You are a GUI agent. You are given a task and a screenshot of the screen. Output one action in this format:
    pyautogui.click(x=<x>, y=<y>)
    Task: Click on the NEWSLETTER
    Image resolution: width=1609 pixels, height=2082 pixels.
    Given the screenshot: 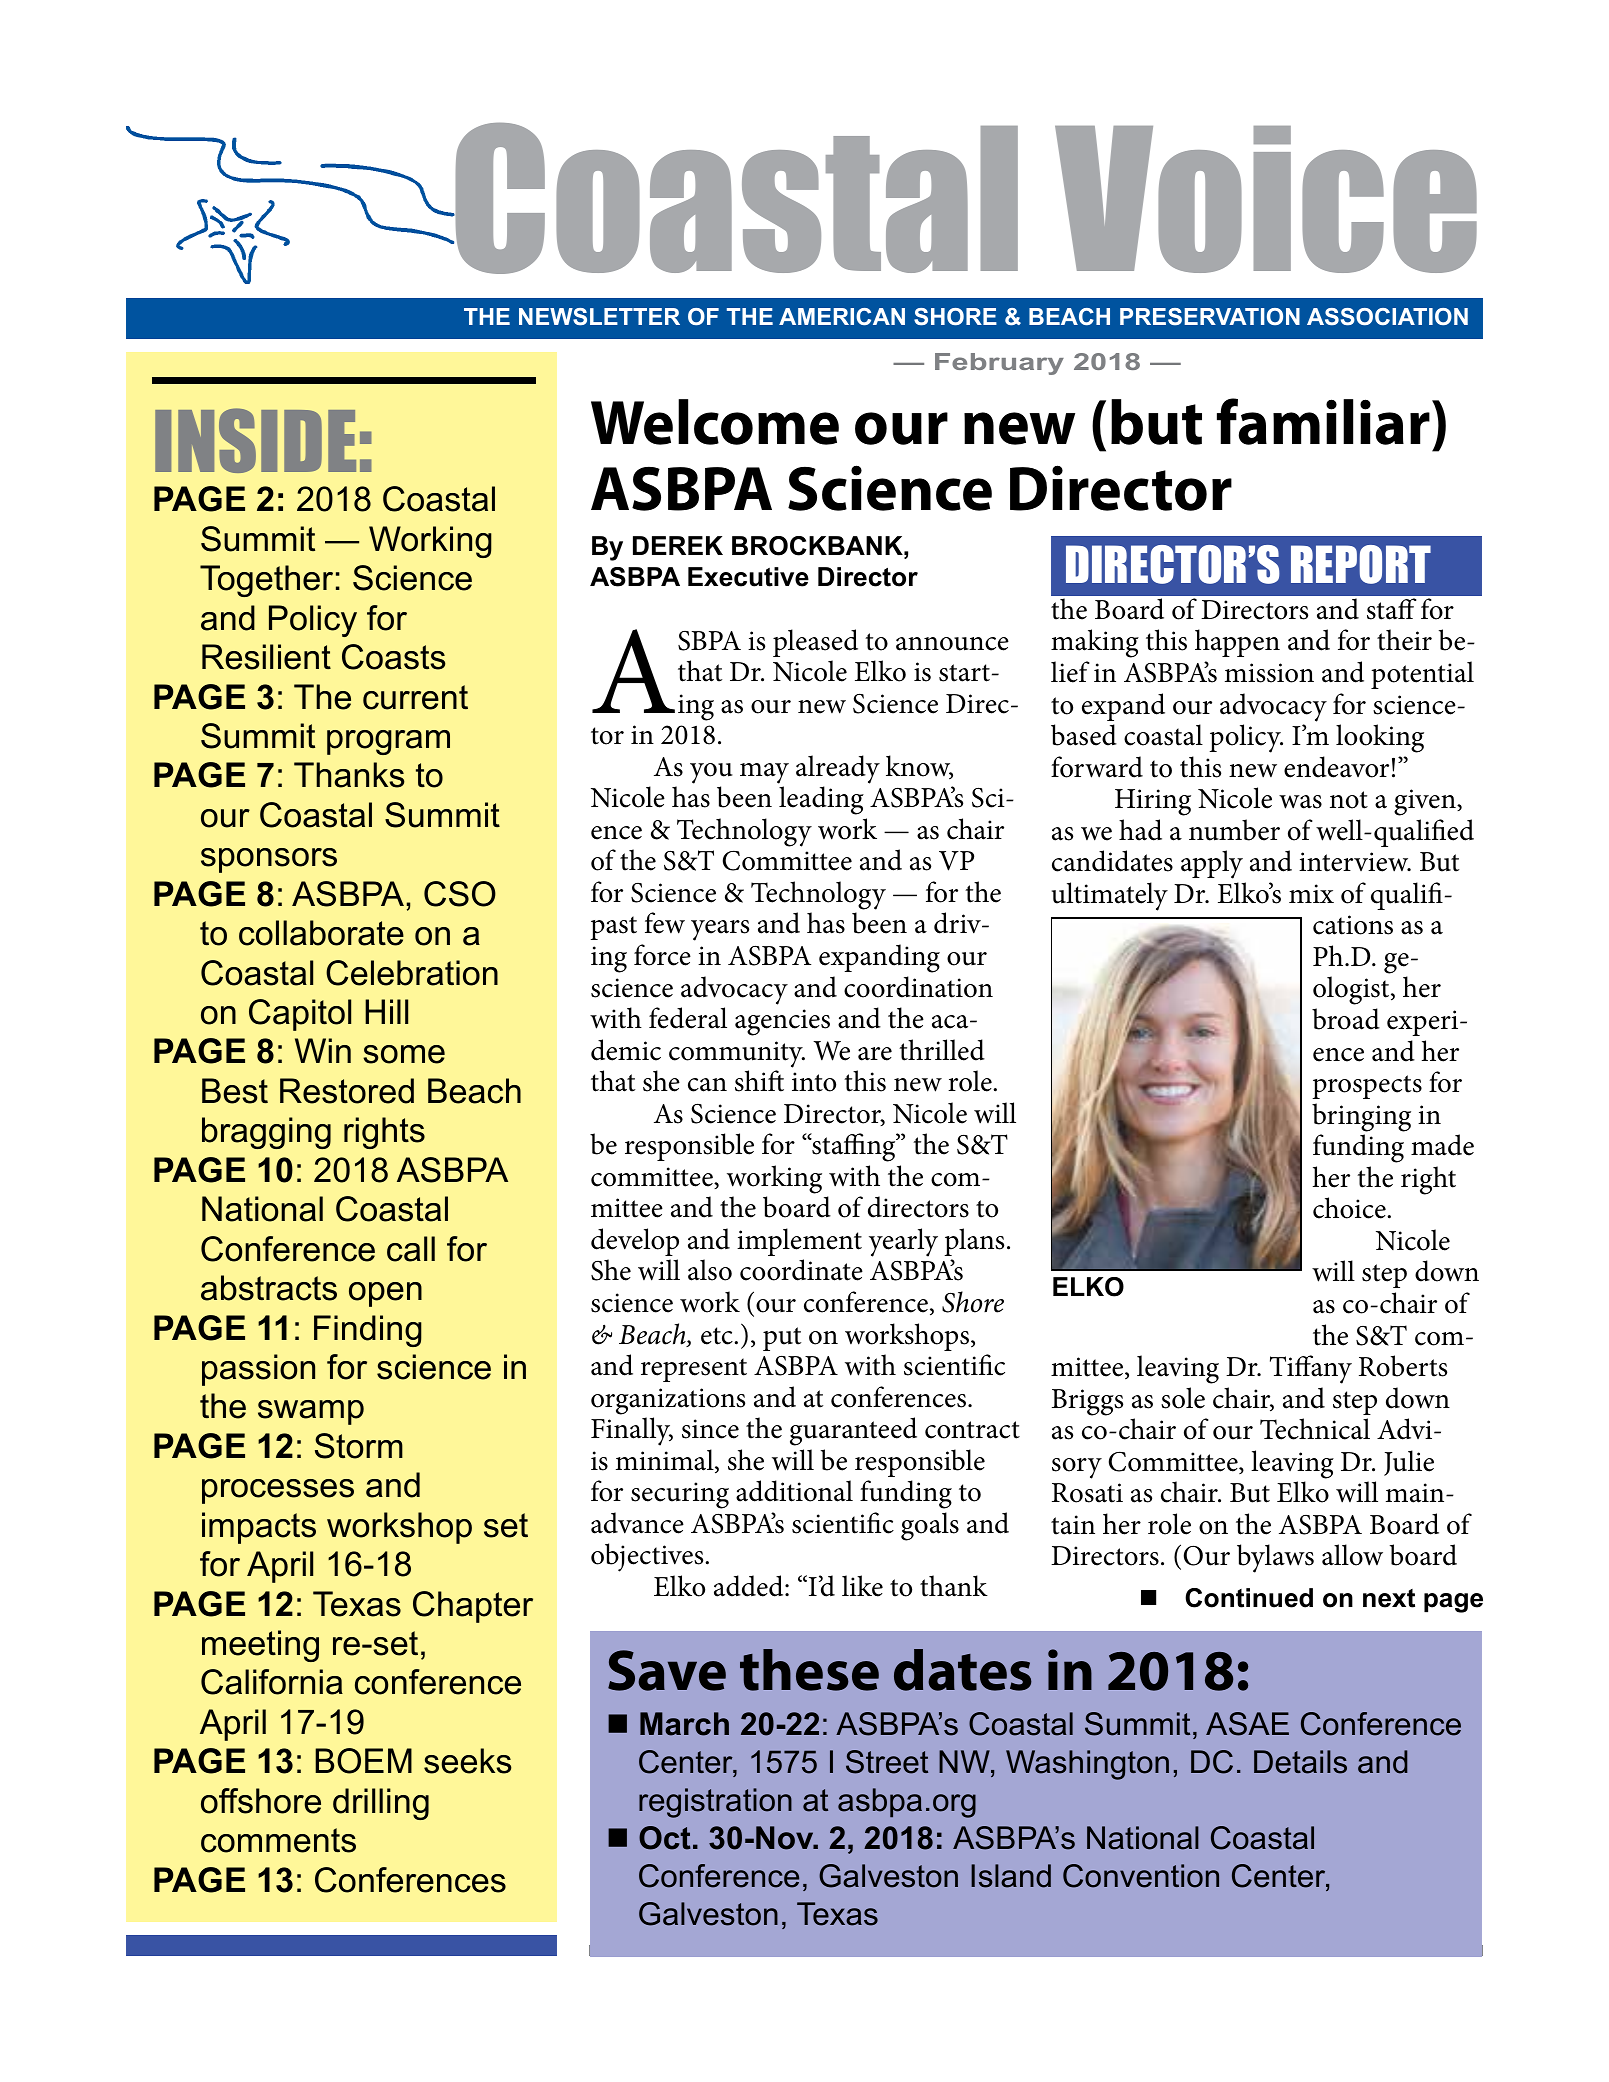 What is the action you would take?
    pyautogui.click(x=599, y=317)
